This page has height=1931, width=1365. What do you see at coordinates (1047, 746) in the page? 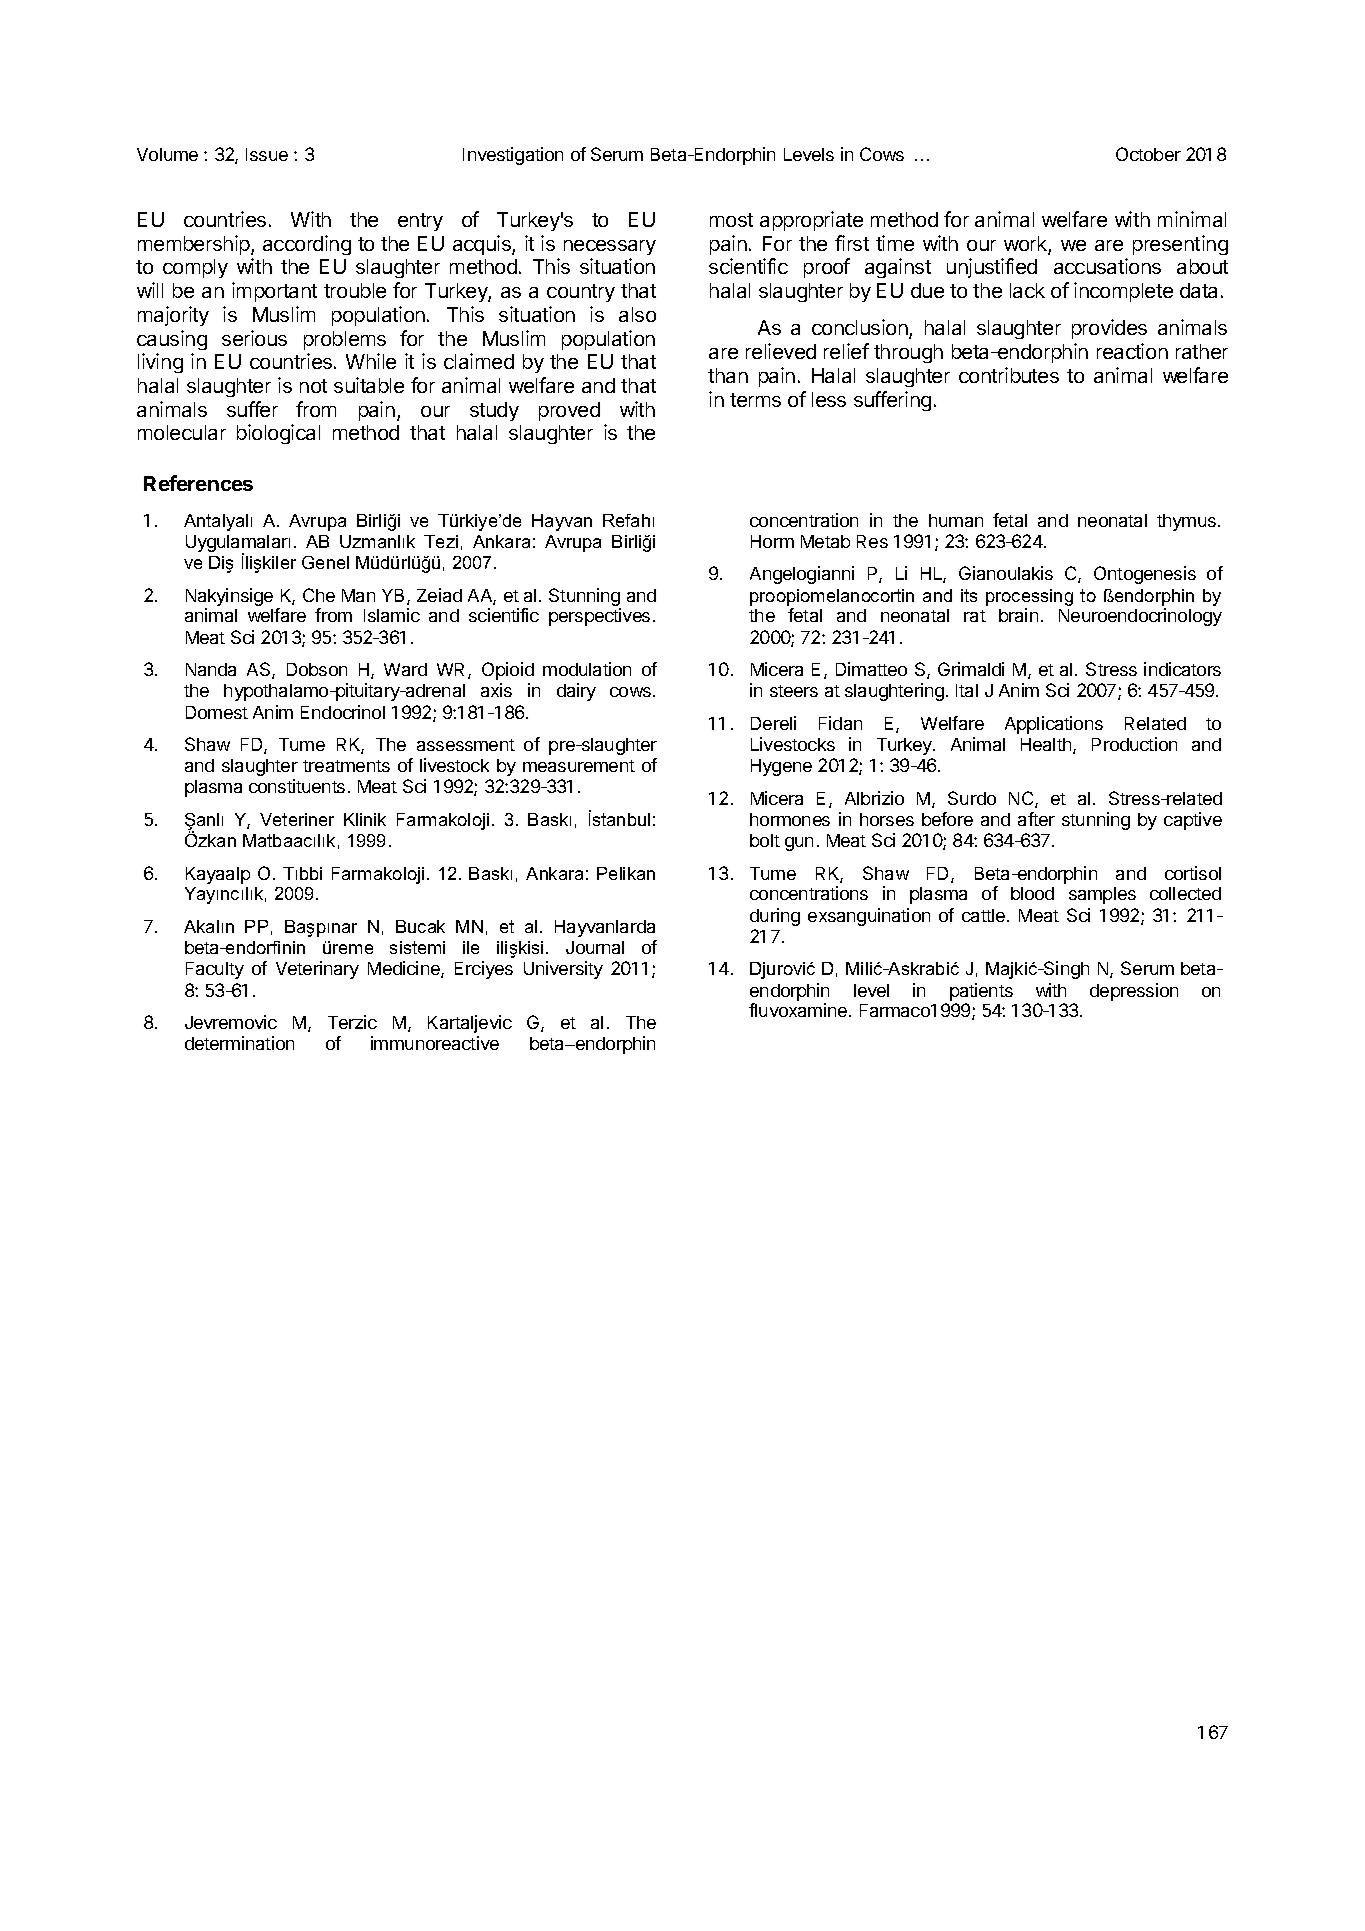
I see `Health` at bounding box center [1047, 746].
